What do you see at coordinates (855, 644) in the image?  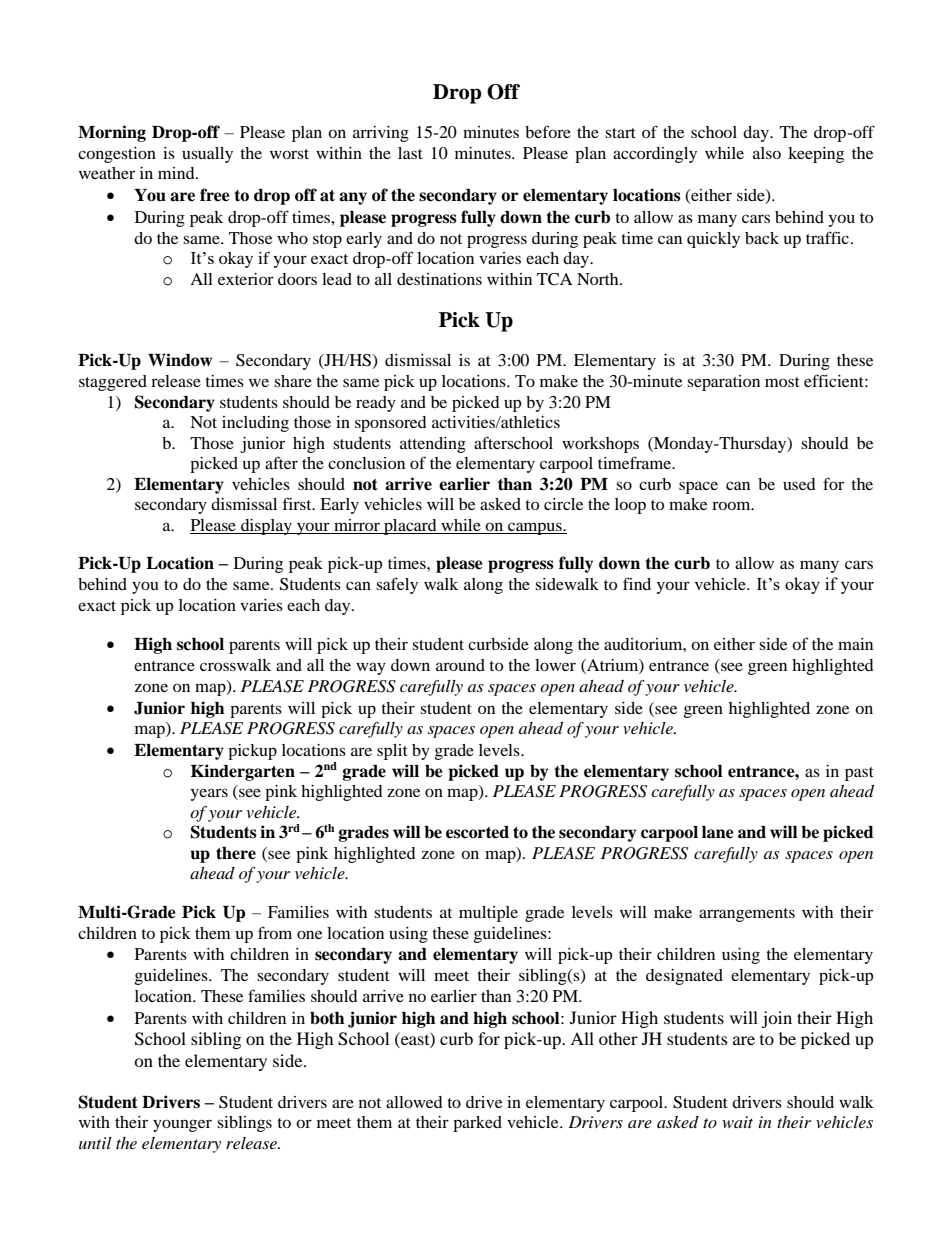 I see `main` at bounding box center [855, 644].
